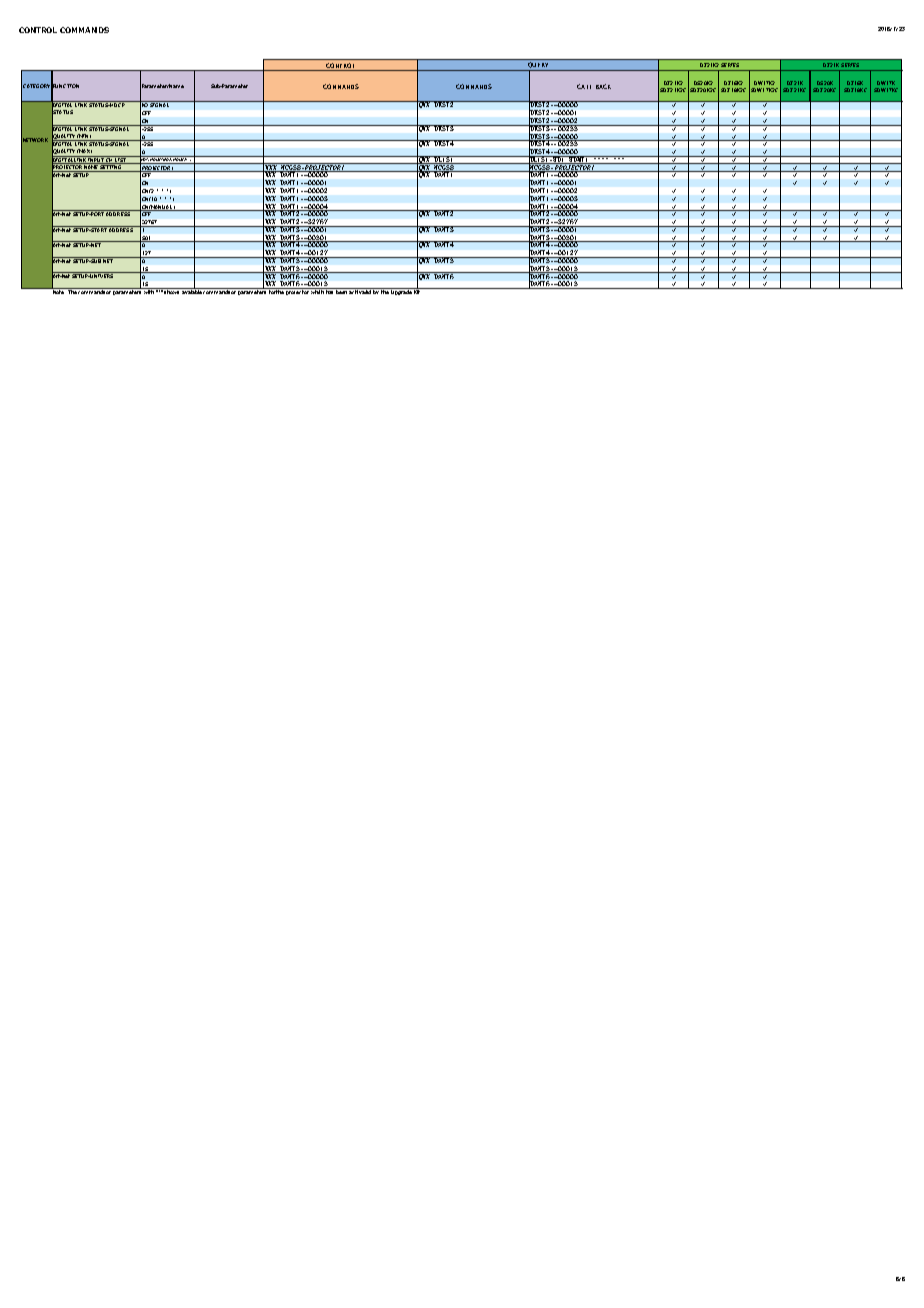 The height and width of the document is (1308, 924). What do you see at coordinates (172, 291) in the document?
I see `shows` at bounding box center [172, 291].
